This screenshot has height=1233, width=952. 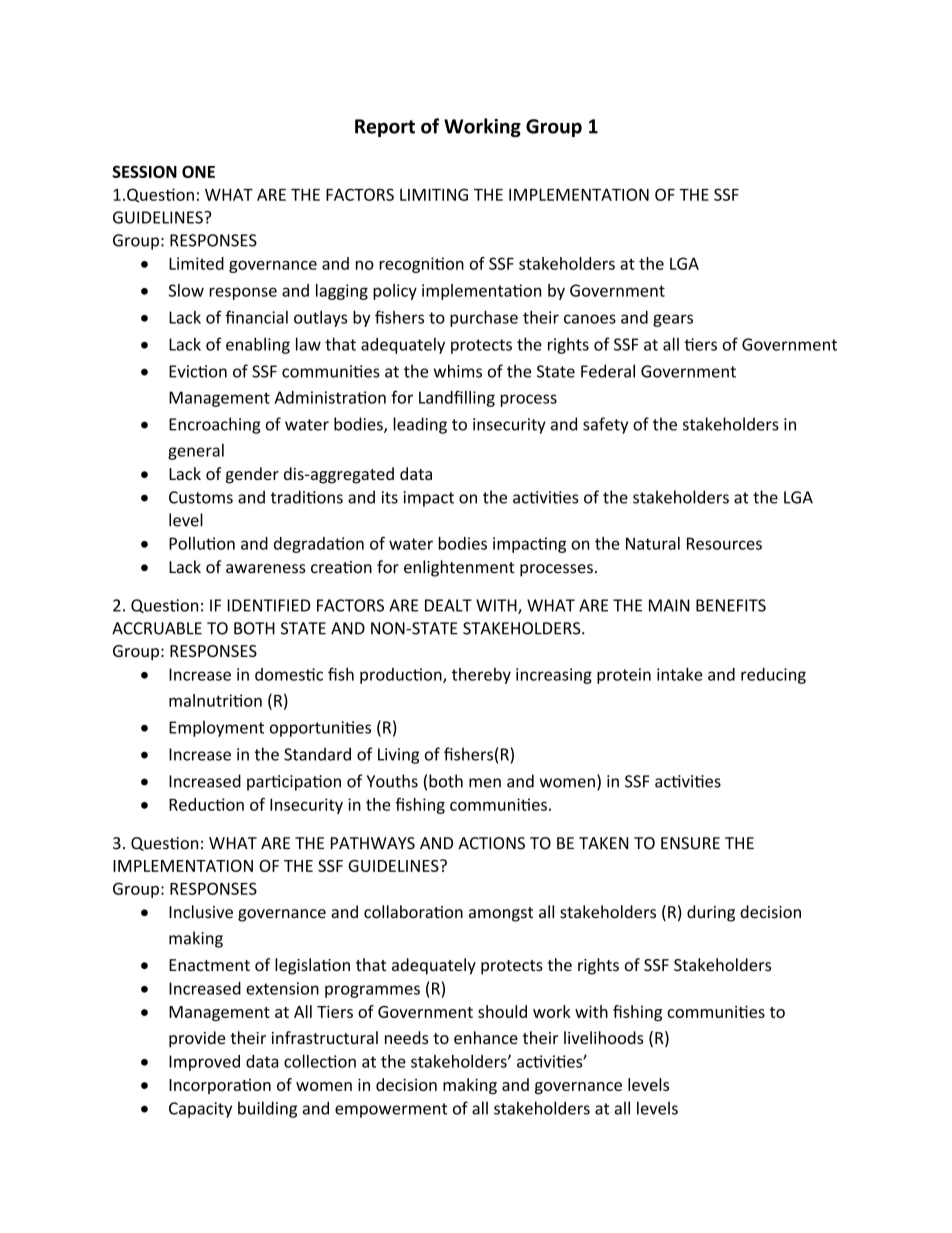 What do you see at coordinates (434, 194) in the screenshot?
I see `LIMITING` at bounding box center [434, 194].
